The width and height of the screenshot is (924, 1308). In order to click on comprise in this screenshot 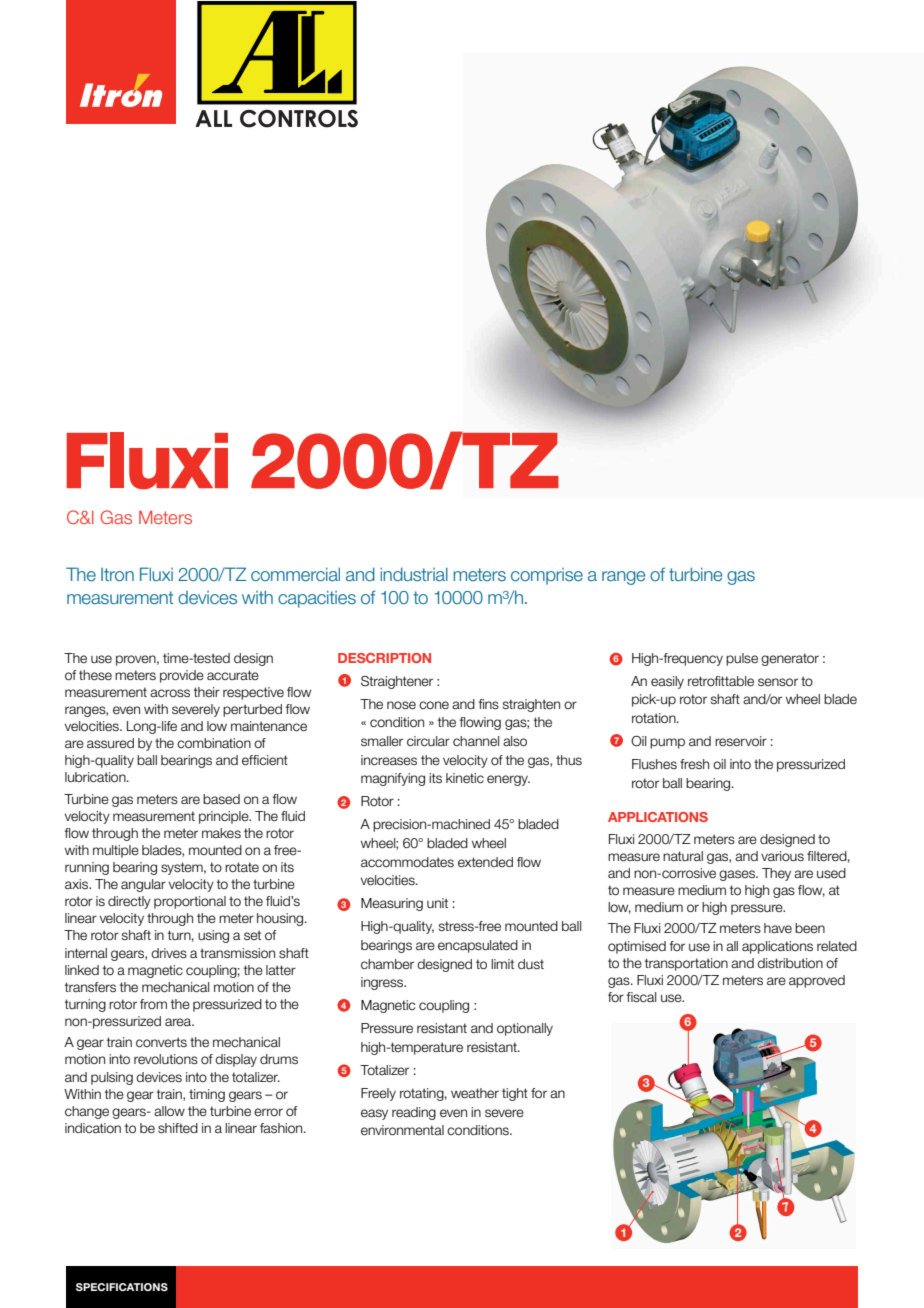, I will do `click(547, 576)`.
